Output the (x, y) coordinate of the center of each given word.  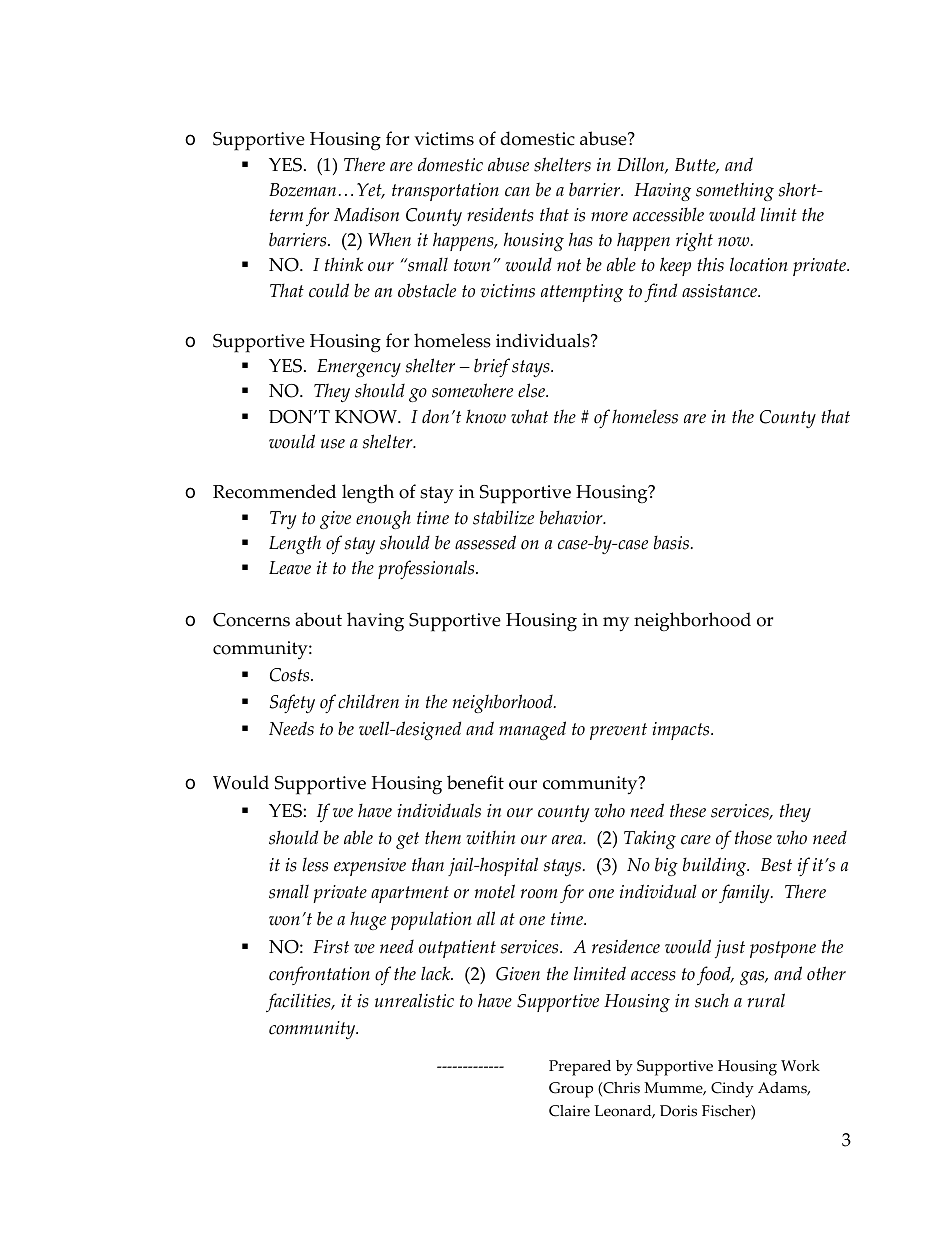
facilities (299, 1002)
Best (776, 865)
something (735, 191)
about (319, 619)
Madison (366, 214)
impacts (682, 731)
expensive (370, 867)
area (568, 840)
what (529, 416)
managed (532, 730)
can (517, 192)
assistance (720, 291)
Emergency (359, 368)
